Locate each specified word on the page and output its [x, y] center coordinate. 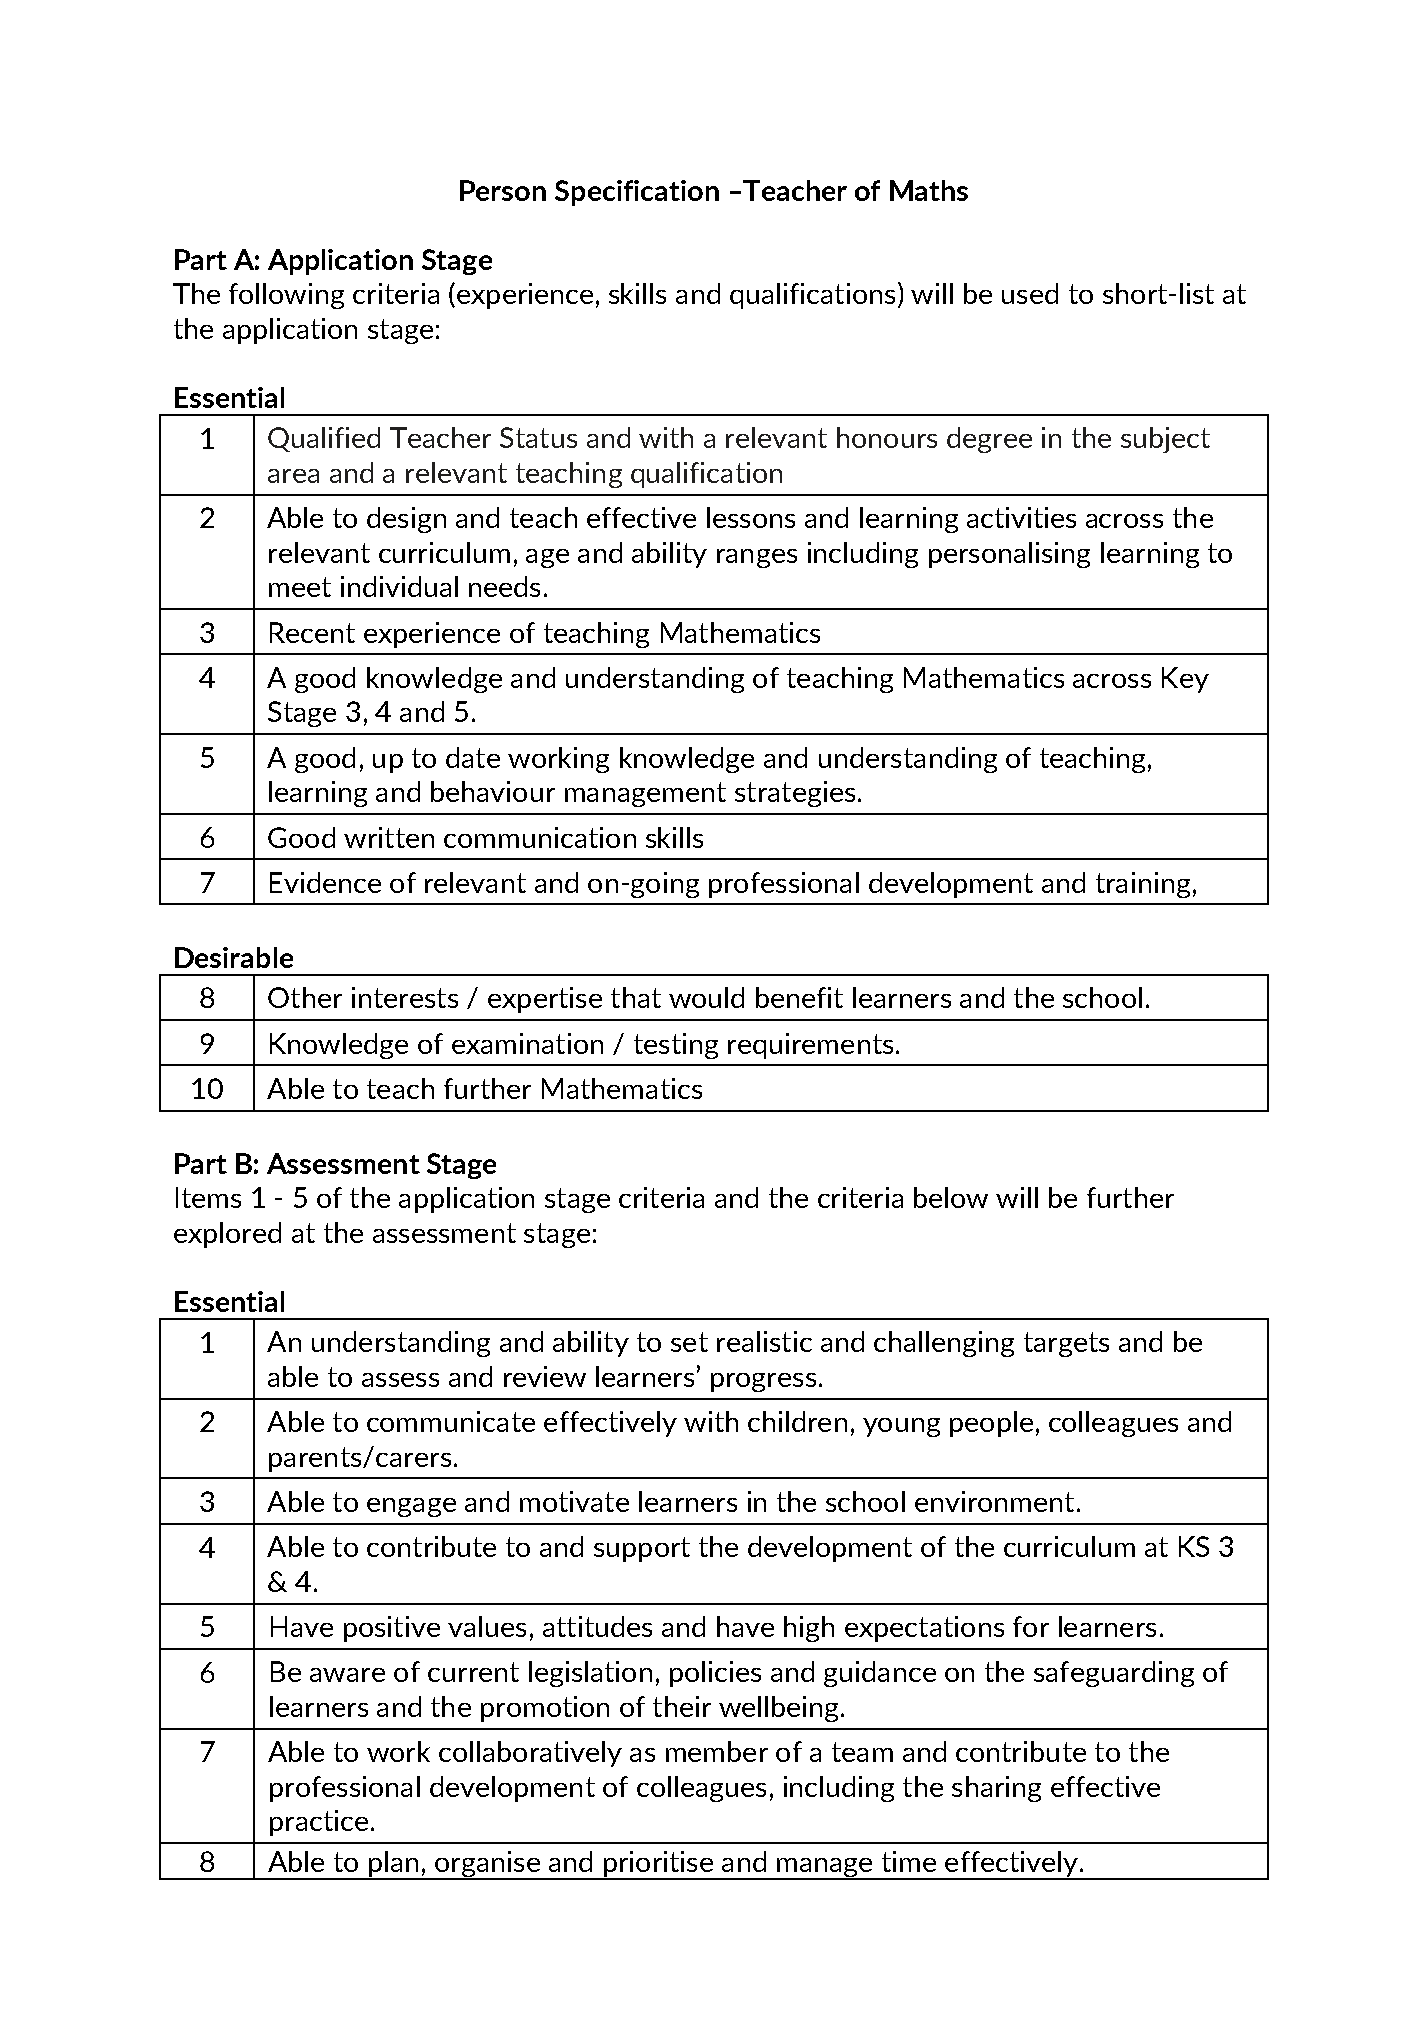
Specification [637, 193]
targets [1066, 1344]
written [389, 837]
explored [227, 1235]
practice [319, 1823]
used [1030, 293]
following [286, 296]
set [689, 1342]
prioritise [658, 1865]
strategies [795, 794]
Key [1185, 680]
